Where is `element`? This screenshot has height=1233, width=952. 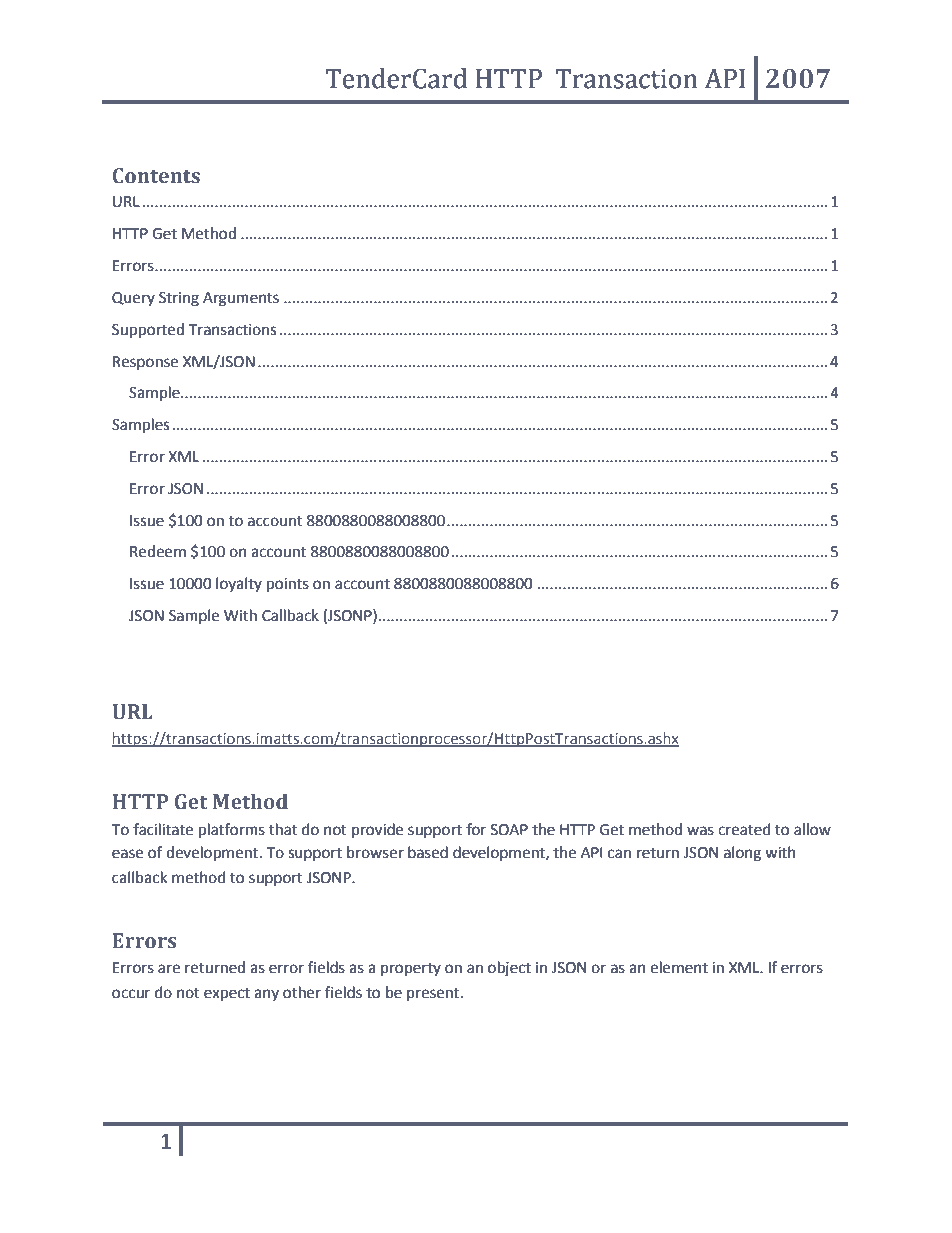 element is located at coordinates (679, 967).
